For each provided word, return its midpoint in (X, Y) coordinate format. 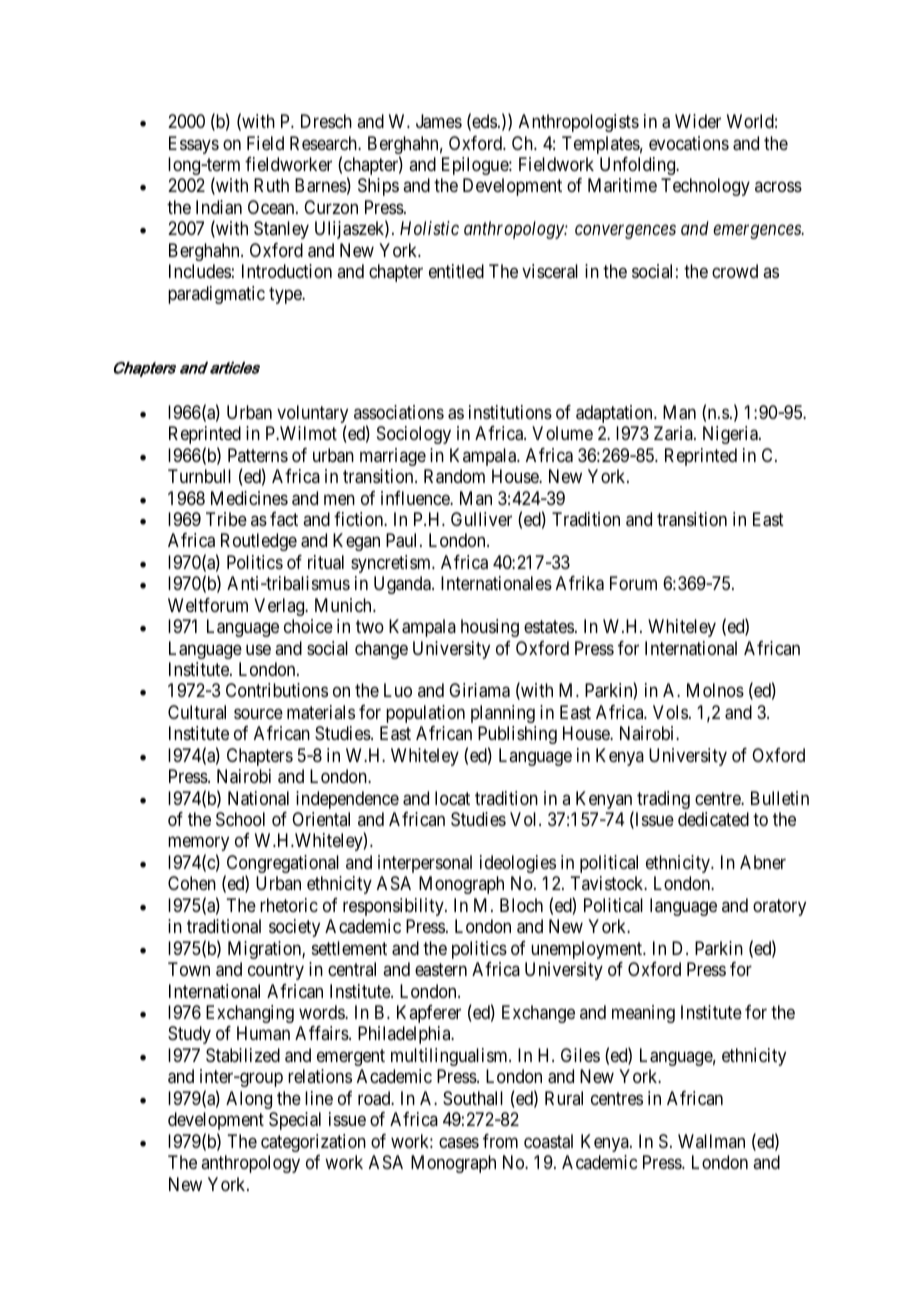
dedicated (713, 819)
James (439, 121)
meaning (643, 1014)
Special (295, 1121)
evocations (689, 143)
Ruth (271, 185)
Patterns (258, 455)
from (500, 1141)
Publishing (517, 735)
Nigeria (731, 435)
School (240, 819)
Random (454, 476)
